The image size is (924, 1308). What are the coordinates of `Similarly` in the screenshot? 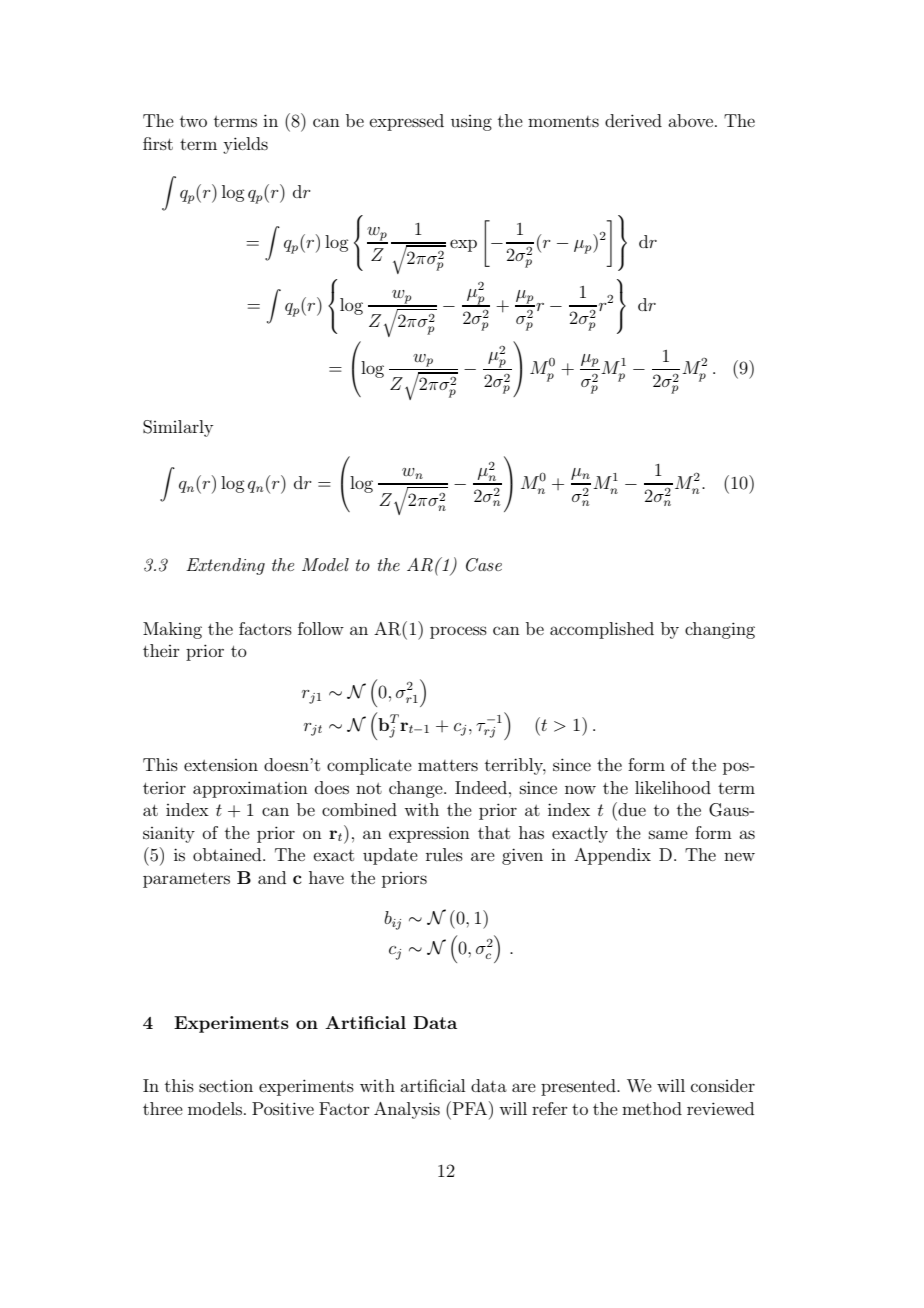 It's located at (178, 428).
